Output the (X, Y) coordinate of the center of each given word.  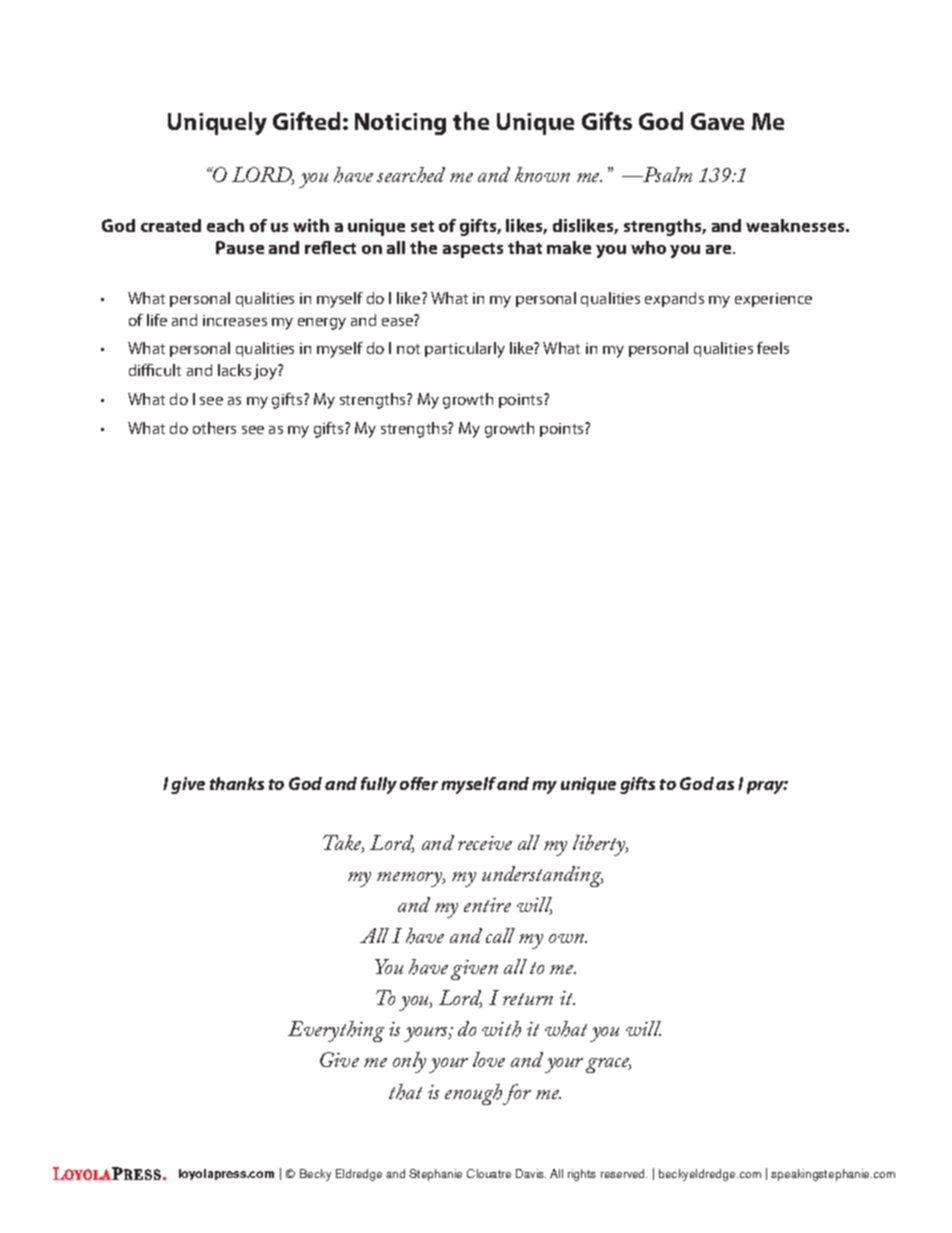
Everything (336, 1031)
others (214, 428)
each (225, 225)
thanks (237, 783)
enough (473, 1094)
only (409, 1062)
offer (419, 783)
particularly (465, 350)
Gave (717, 121)
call (500, 935)
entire (487, 905)
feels (773, 348)
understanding (542, 876)
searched (411, 175)
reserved (624, 1173)
